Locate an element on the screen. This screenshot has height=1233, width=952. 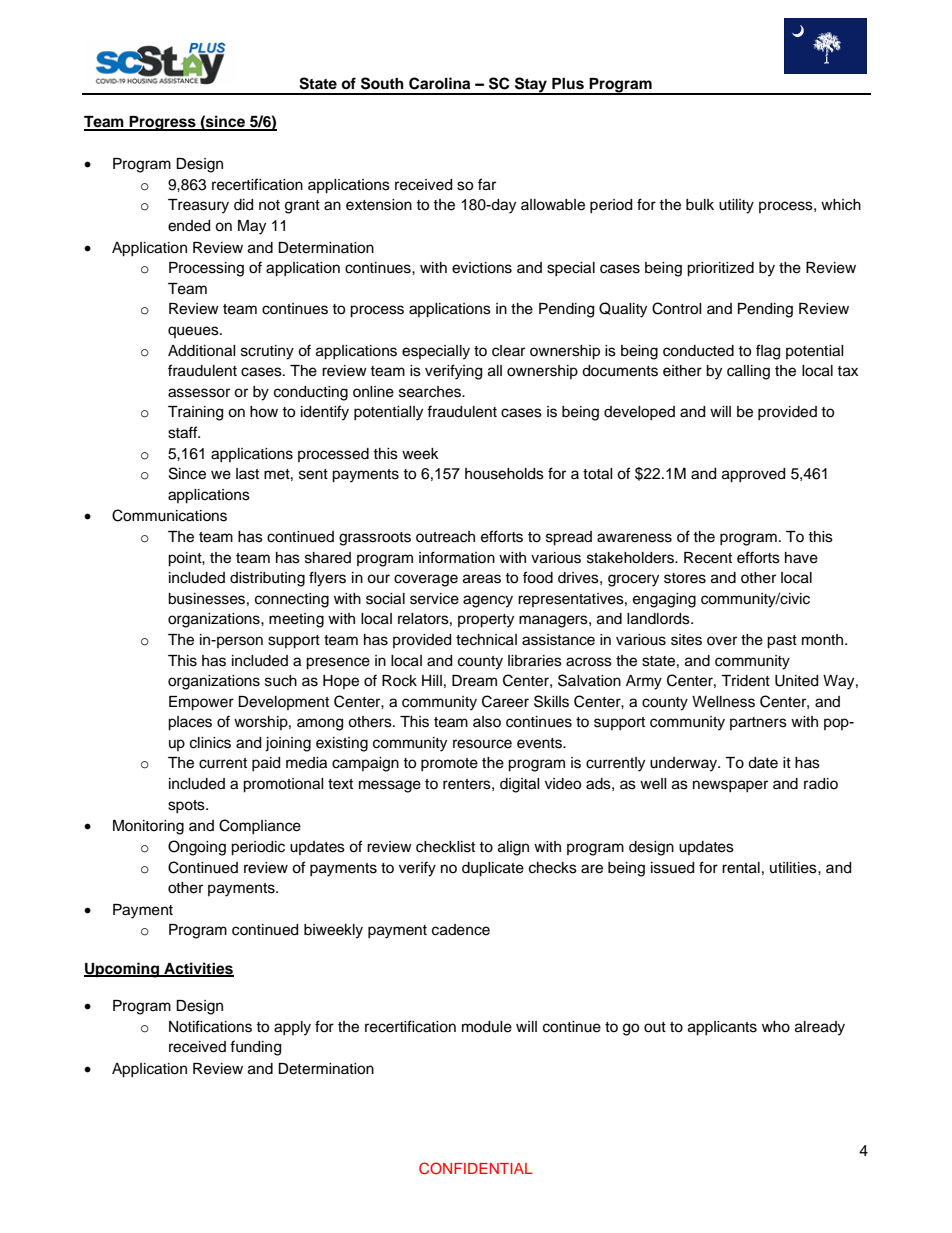
past is located at coordinates (782, 642).
